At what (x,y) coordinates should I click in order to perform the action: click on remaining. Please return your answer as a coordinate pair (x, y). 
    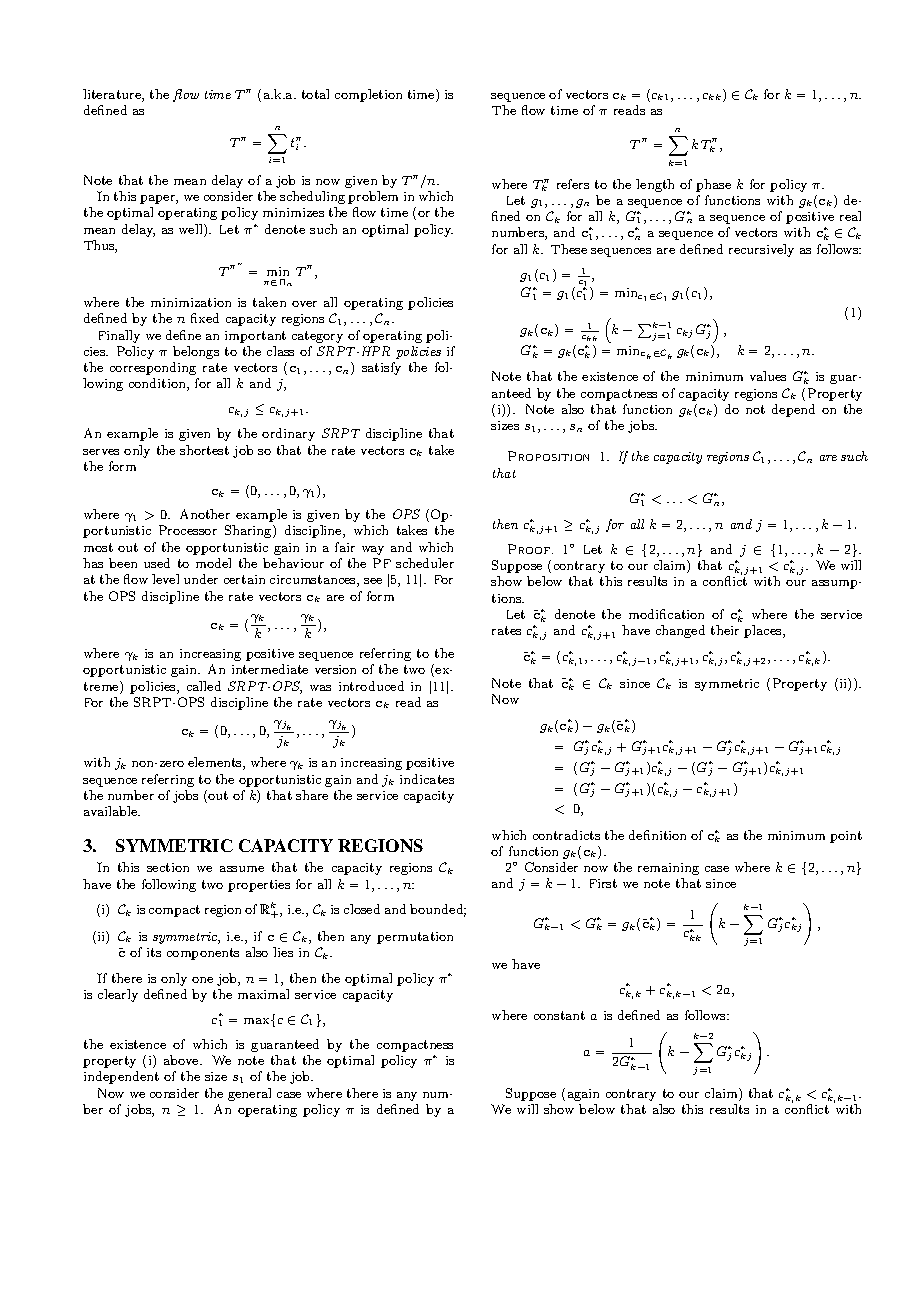
    Looking at the image, I should click on (668, 869).
